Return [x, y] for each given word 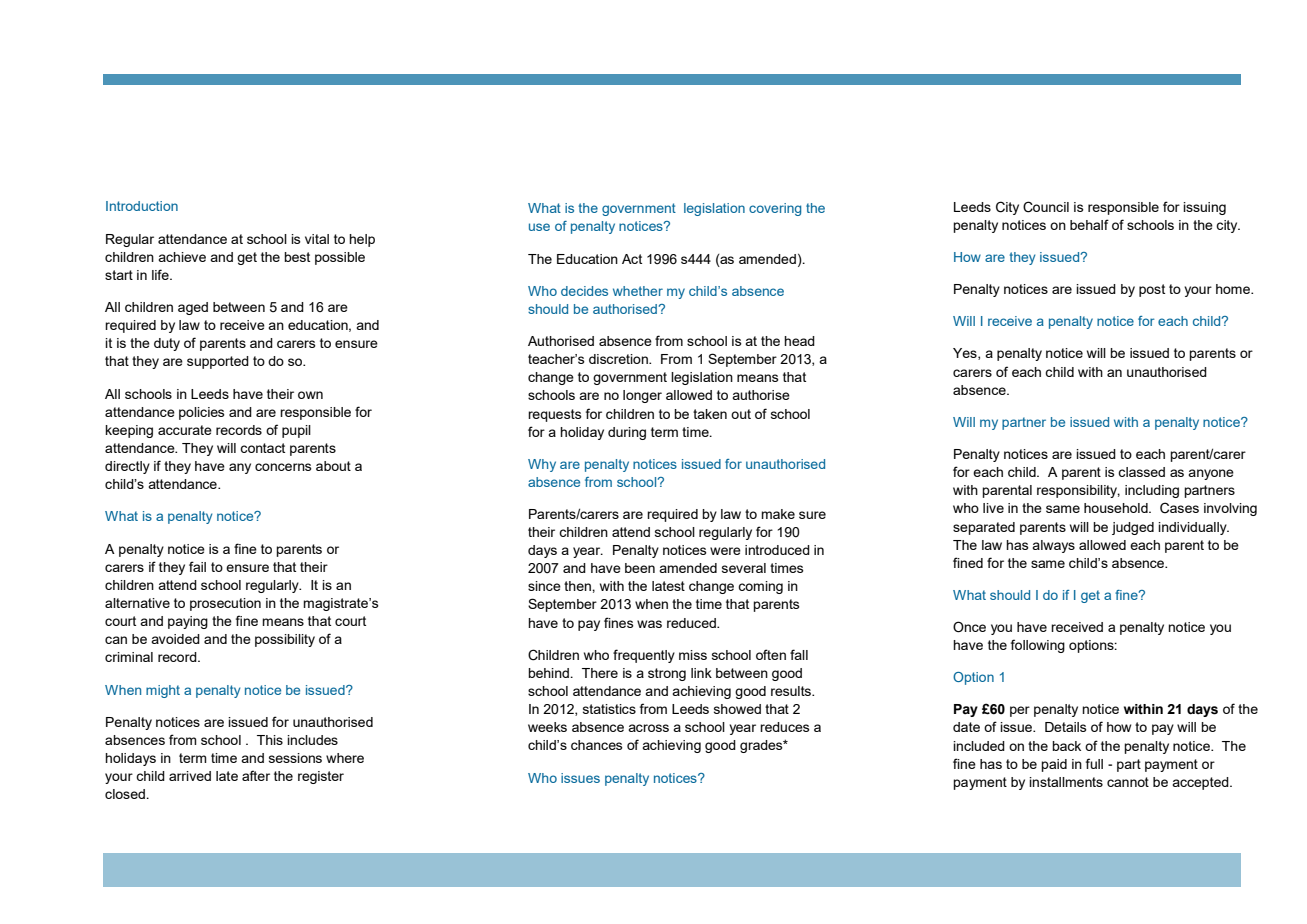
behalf [1089, 224]
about [333, 466]
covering [775, 209]
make [778, 514]
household [1117, 508]
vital [317, 239]
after [256, 775]
